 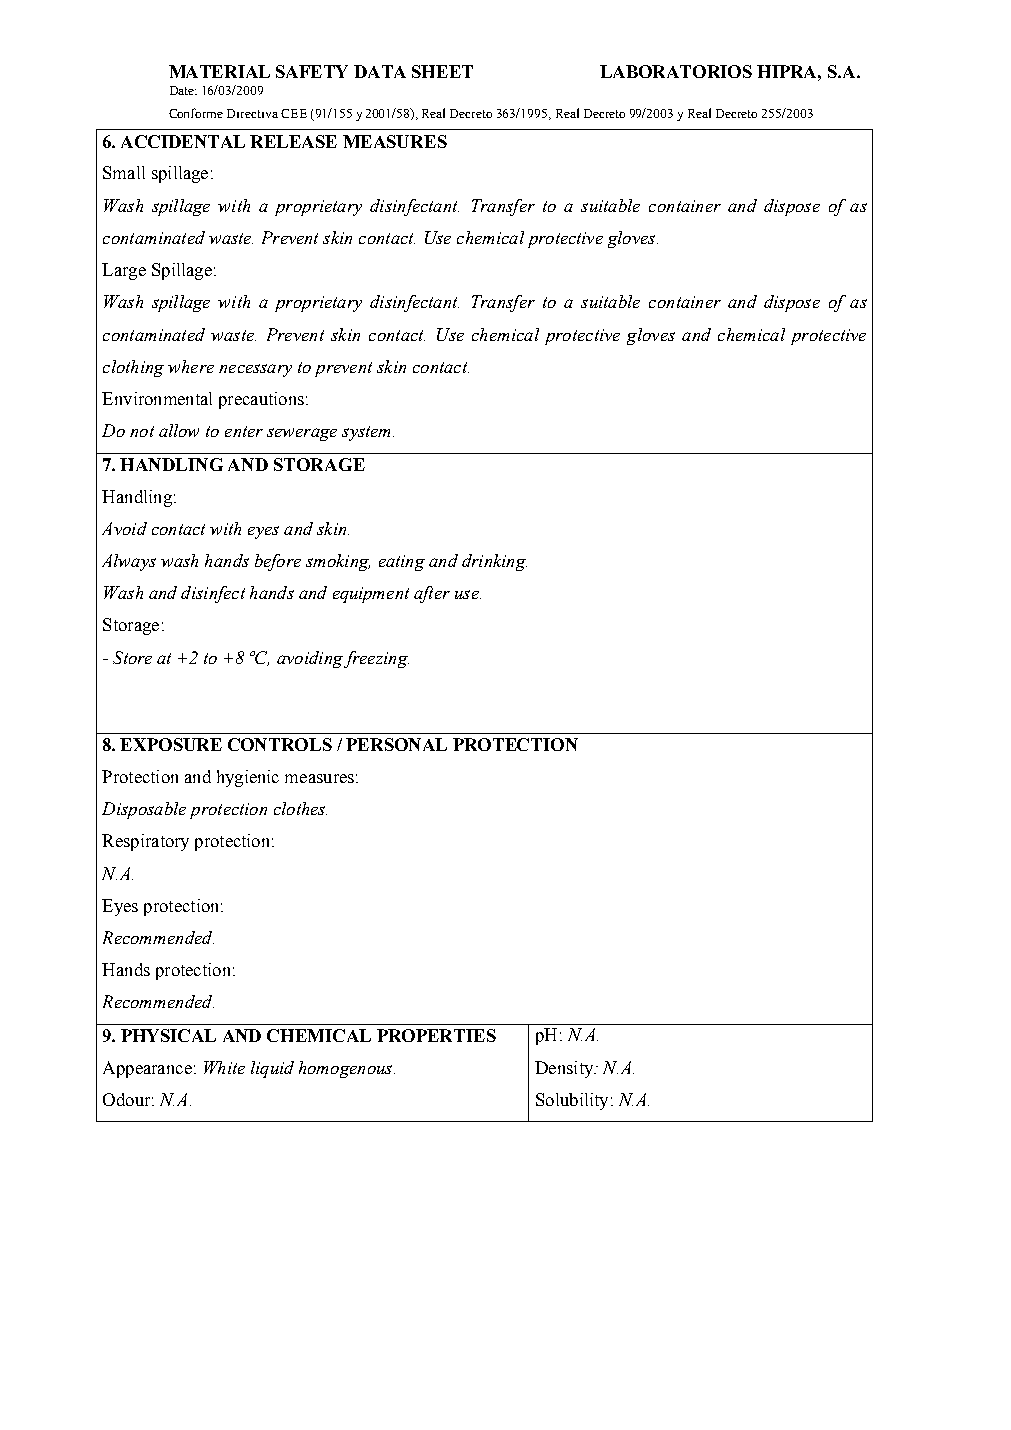 I want to click on ACCIDENTAL, so click(x=183, y=141).
